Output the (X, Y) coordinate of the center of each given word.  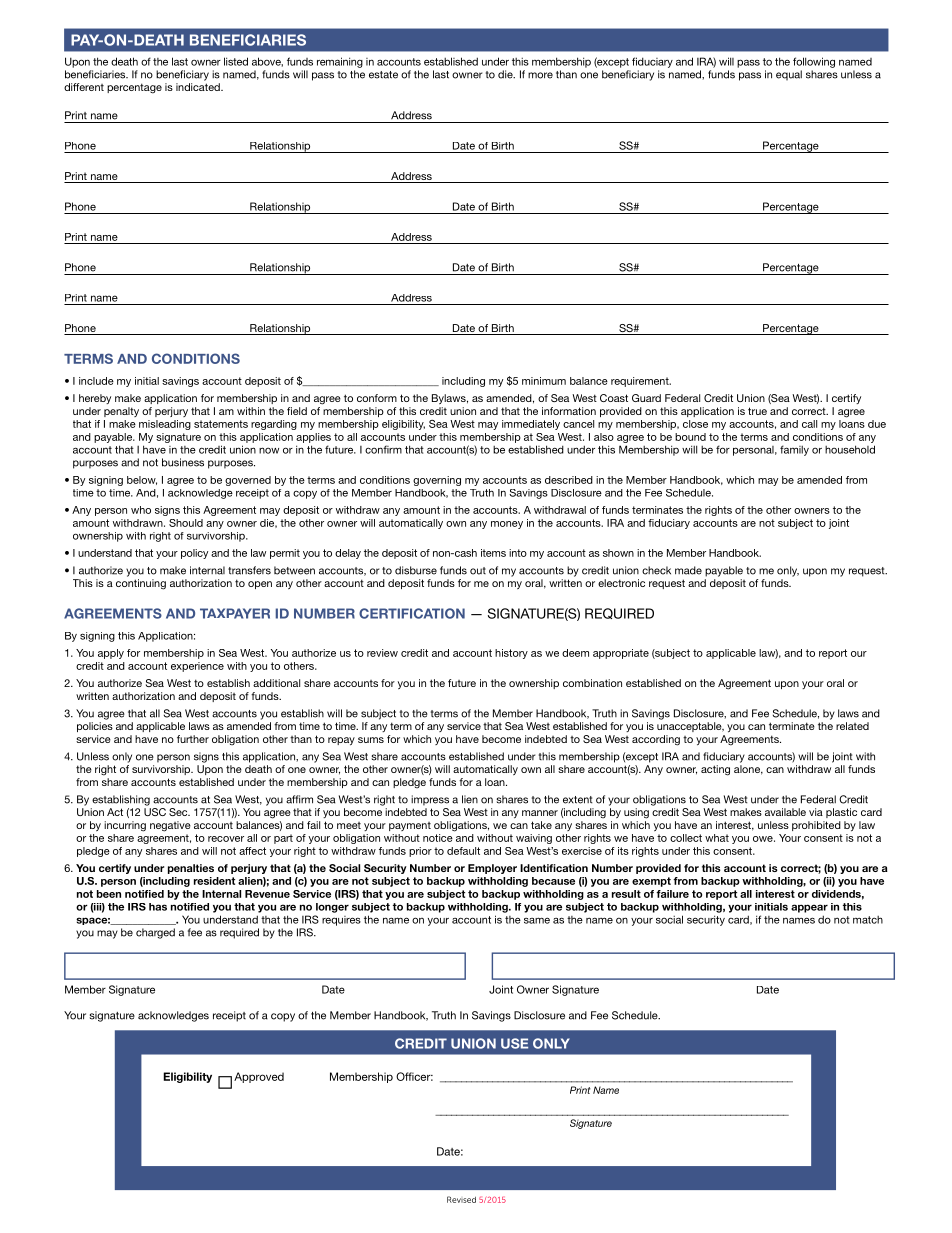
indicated (199, 87)
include (96, 381)
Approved (259, 1077)
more (540, 75)
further (193, 739)
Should (186, 523)
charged (155, 933)
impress (430, 800)
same (537, 920)
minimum (544, 381)
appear (809, 908)
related (852, 726)
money (507, 525)
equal (789, 75)
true (757, 411)
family (794, 450)
